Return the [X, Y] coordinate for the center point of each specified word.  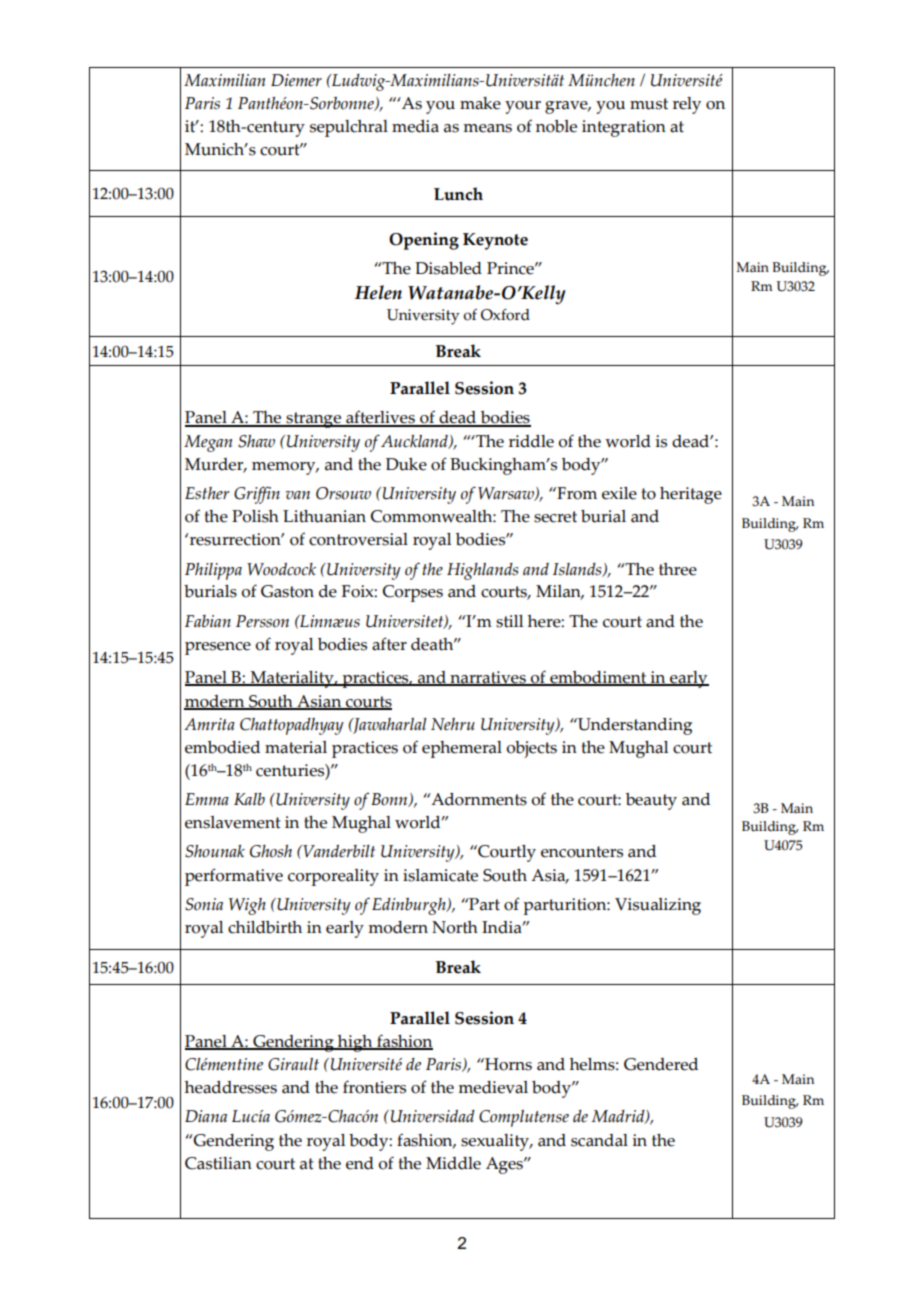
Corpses [413, 593]
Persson [262, 621]
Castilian [218, 1163]
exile [619, 493]
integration [624, 128]
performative [234, 877]
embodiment [598, 678]
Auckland [415, 442]
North [455, 927]
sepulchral [349, 128]
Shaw [256, 441]
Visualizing [658, 906]
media [415, 126]
